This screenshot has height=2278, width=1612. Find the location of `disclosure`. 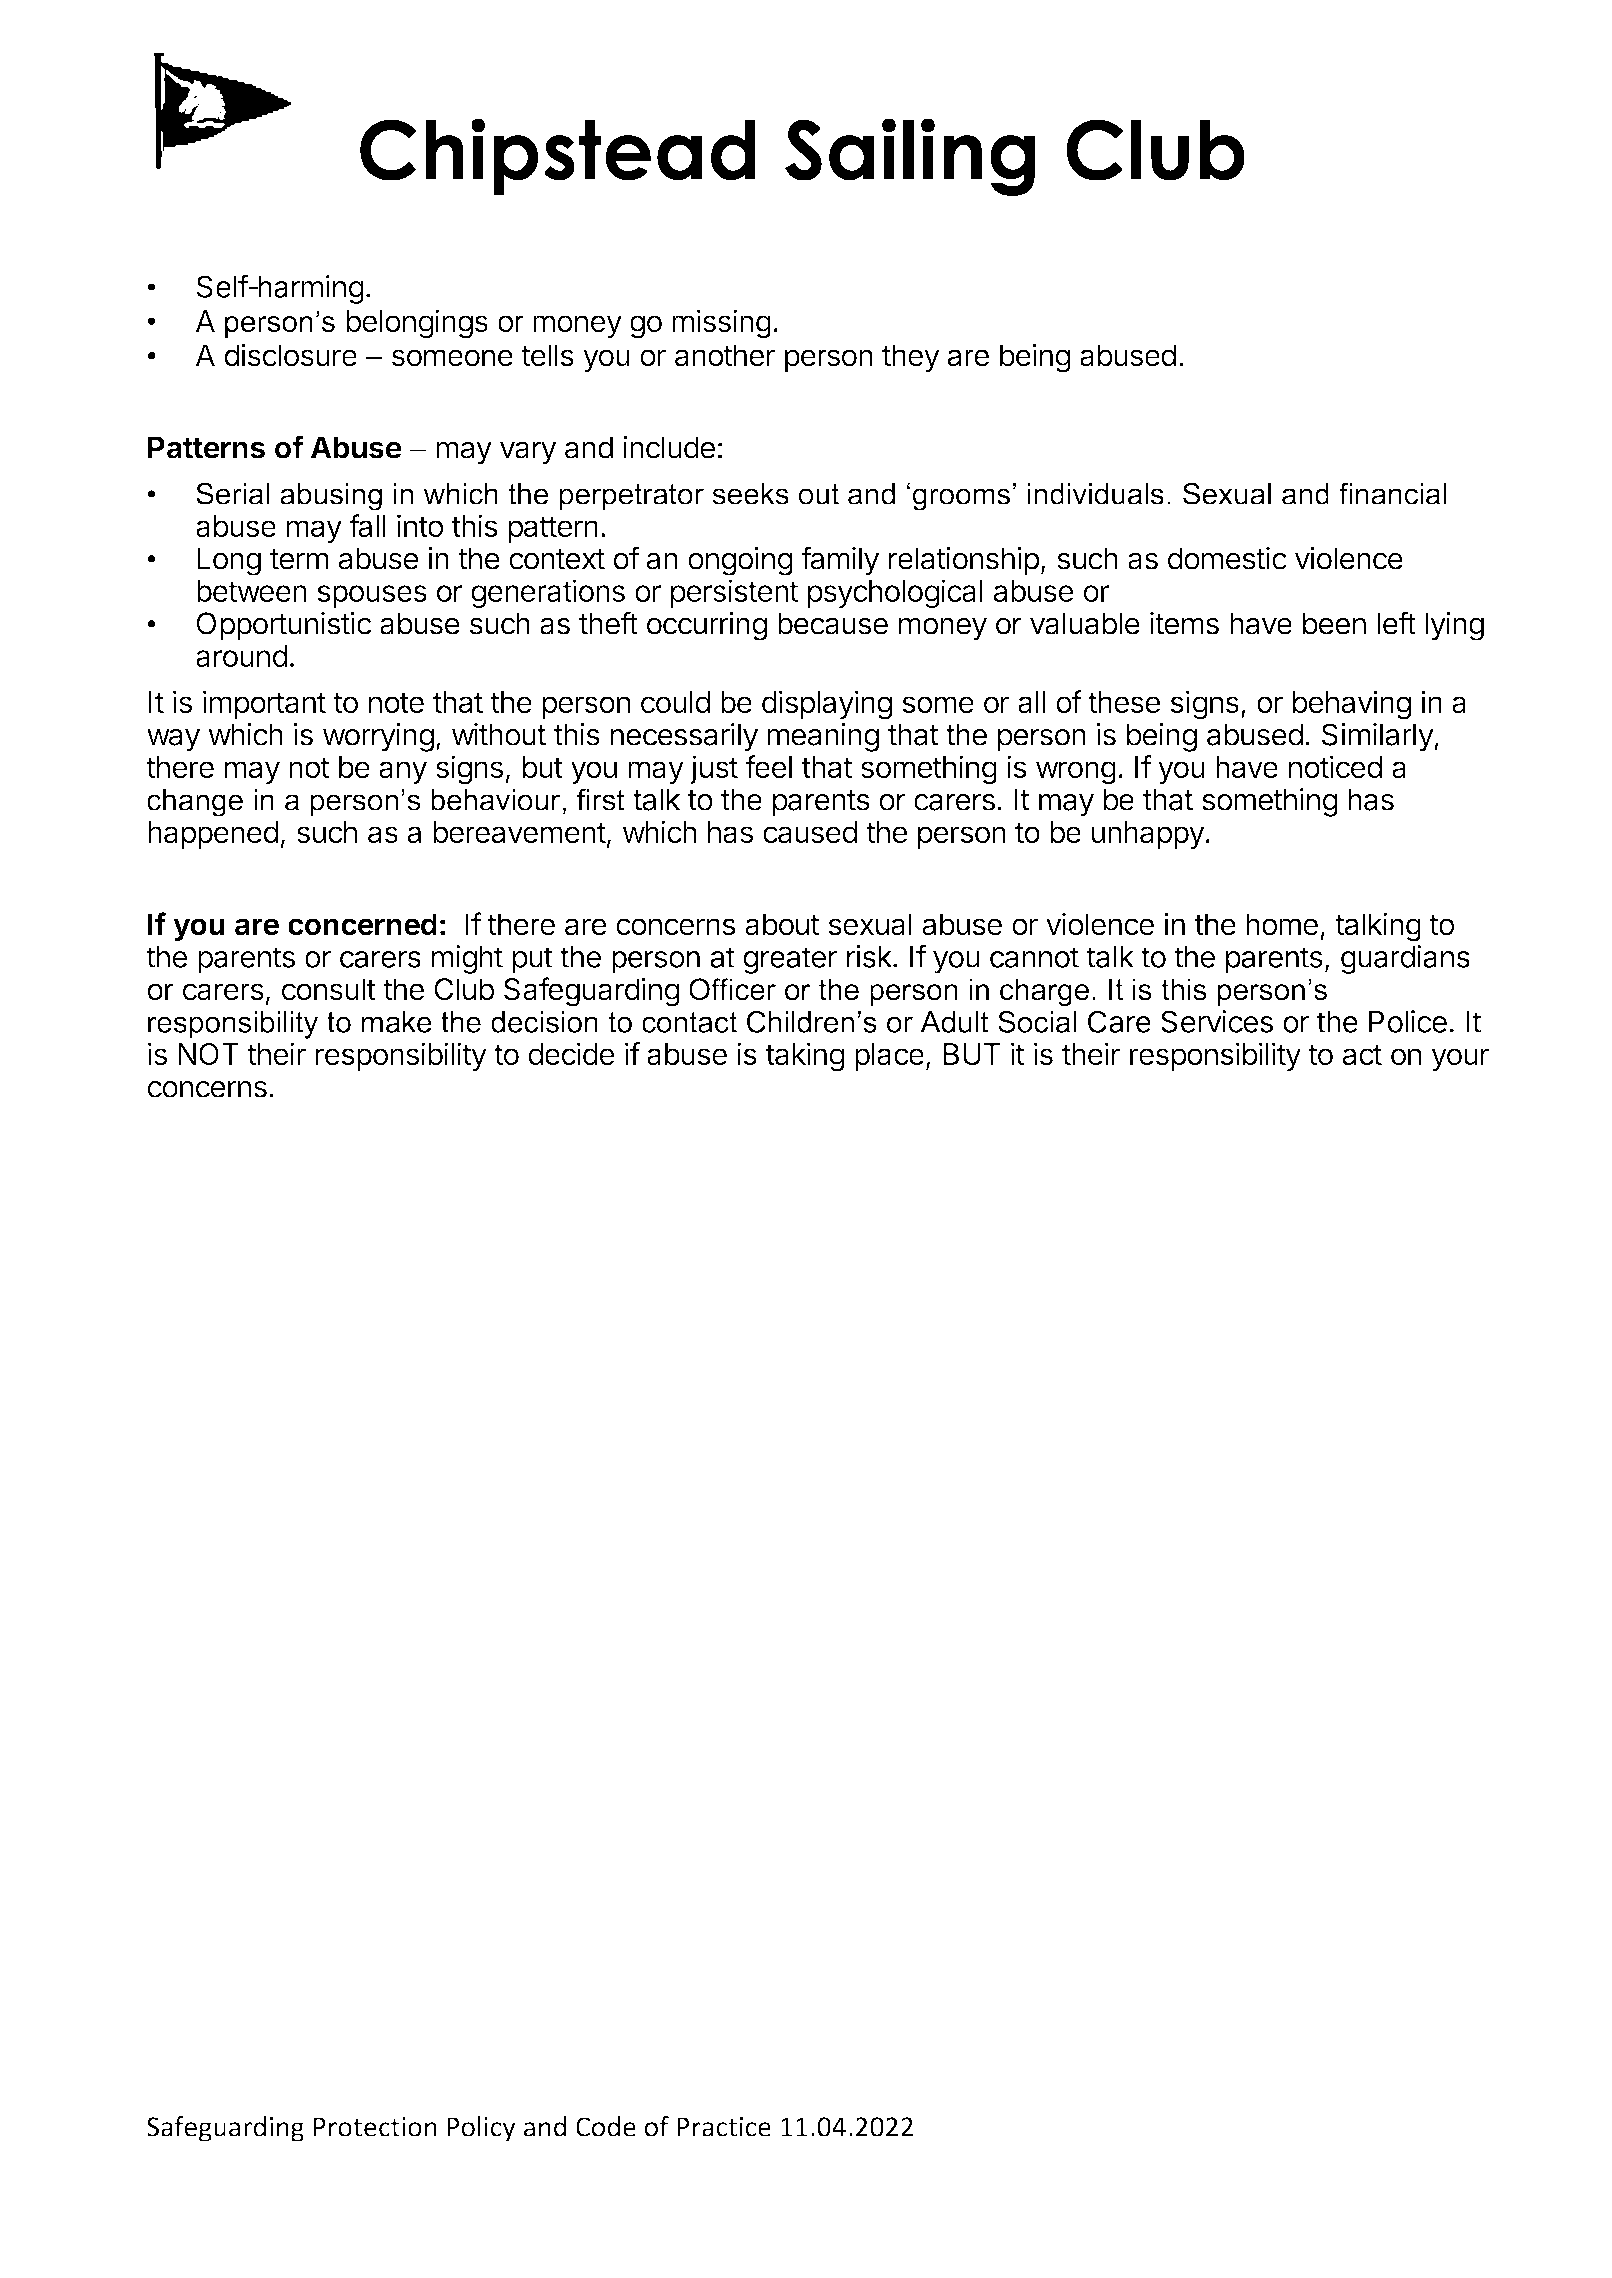

disclosure is located at coordinates (291, 355).
